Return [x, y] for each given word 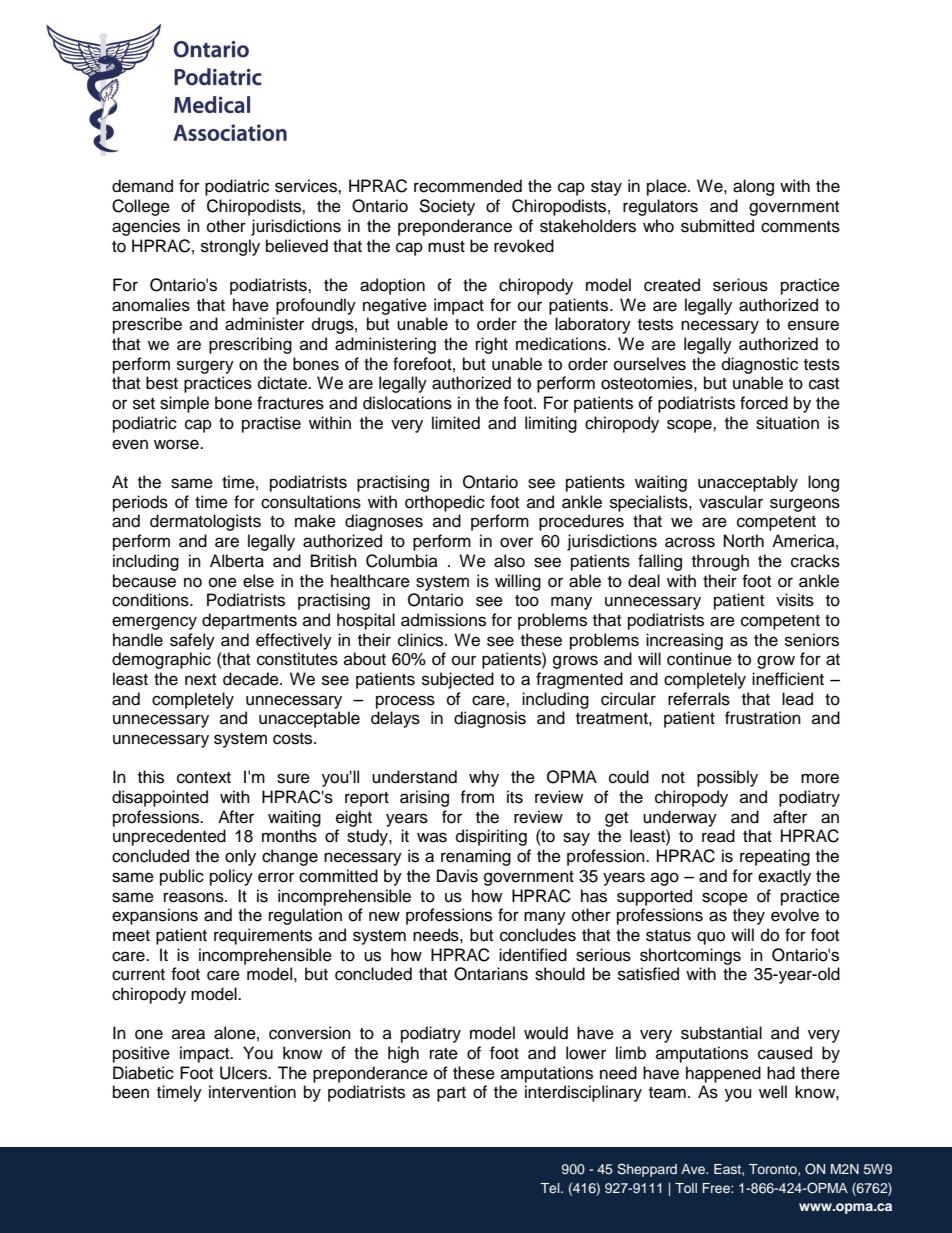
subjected [458, 680]
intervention [252, 1092]
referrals [699, 699]
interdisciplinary [583, 1093]
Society [447, 207]
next [200, 680]
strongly [230, 247]
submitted [717, 226]
